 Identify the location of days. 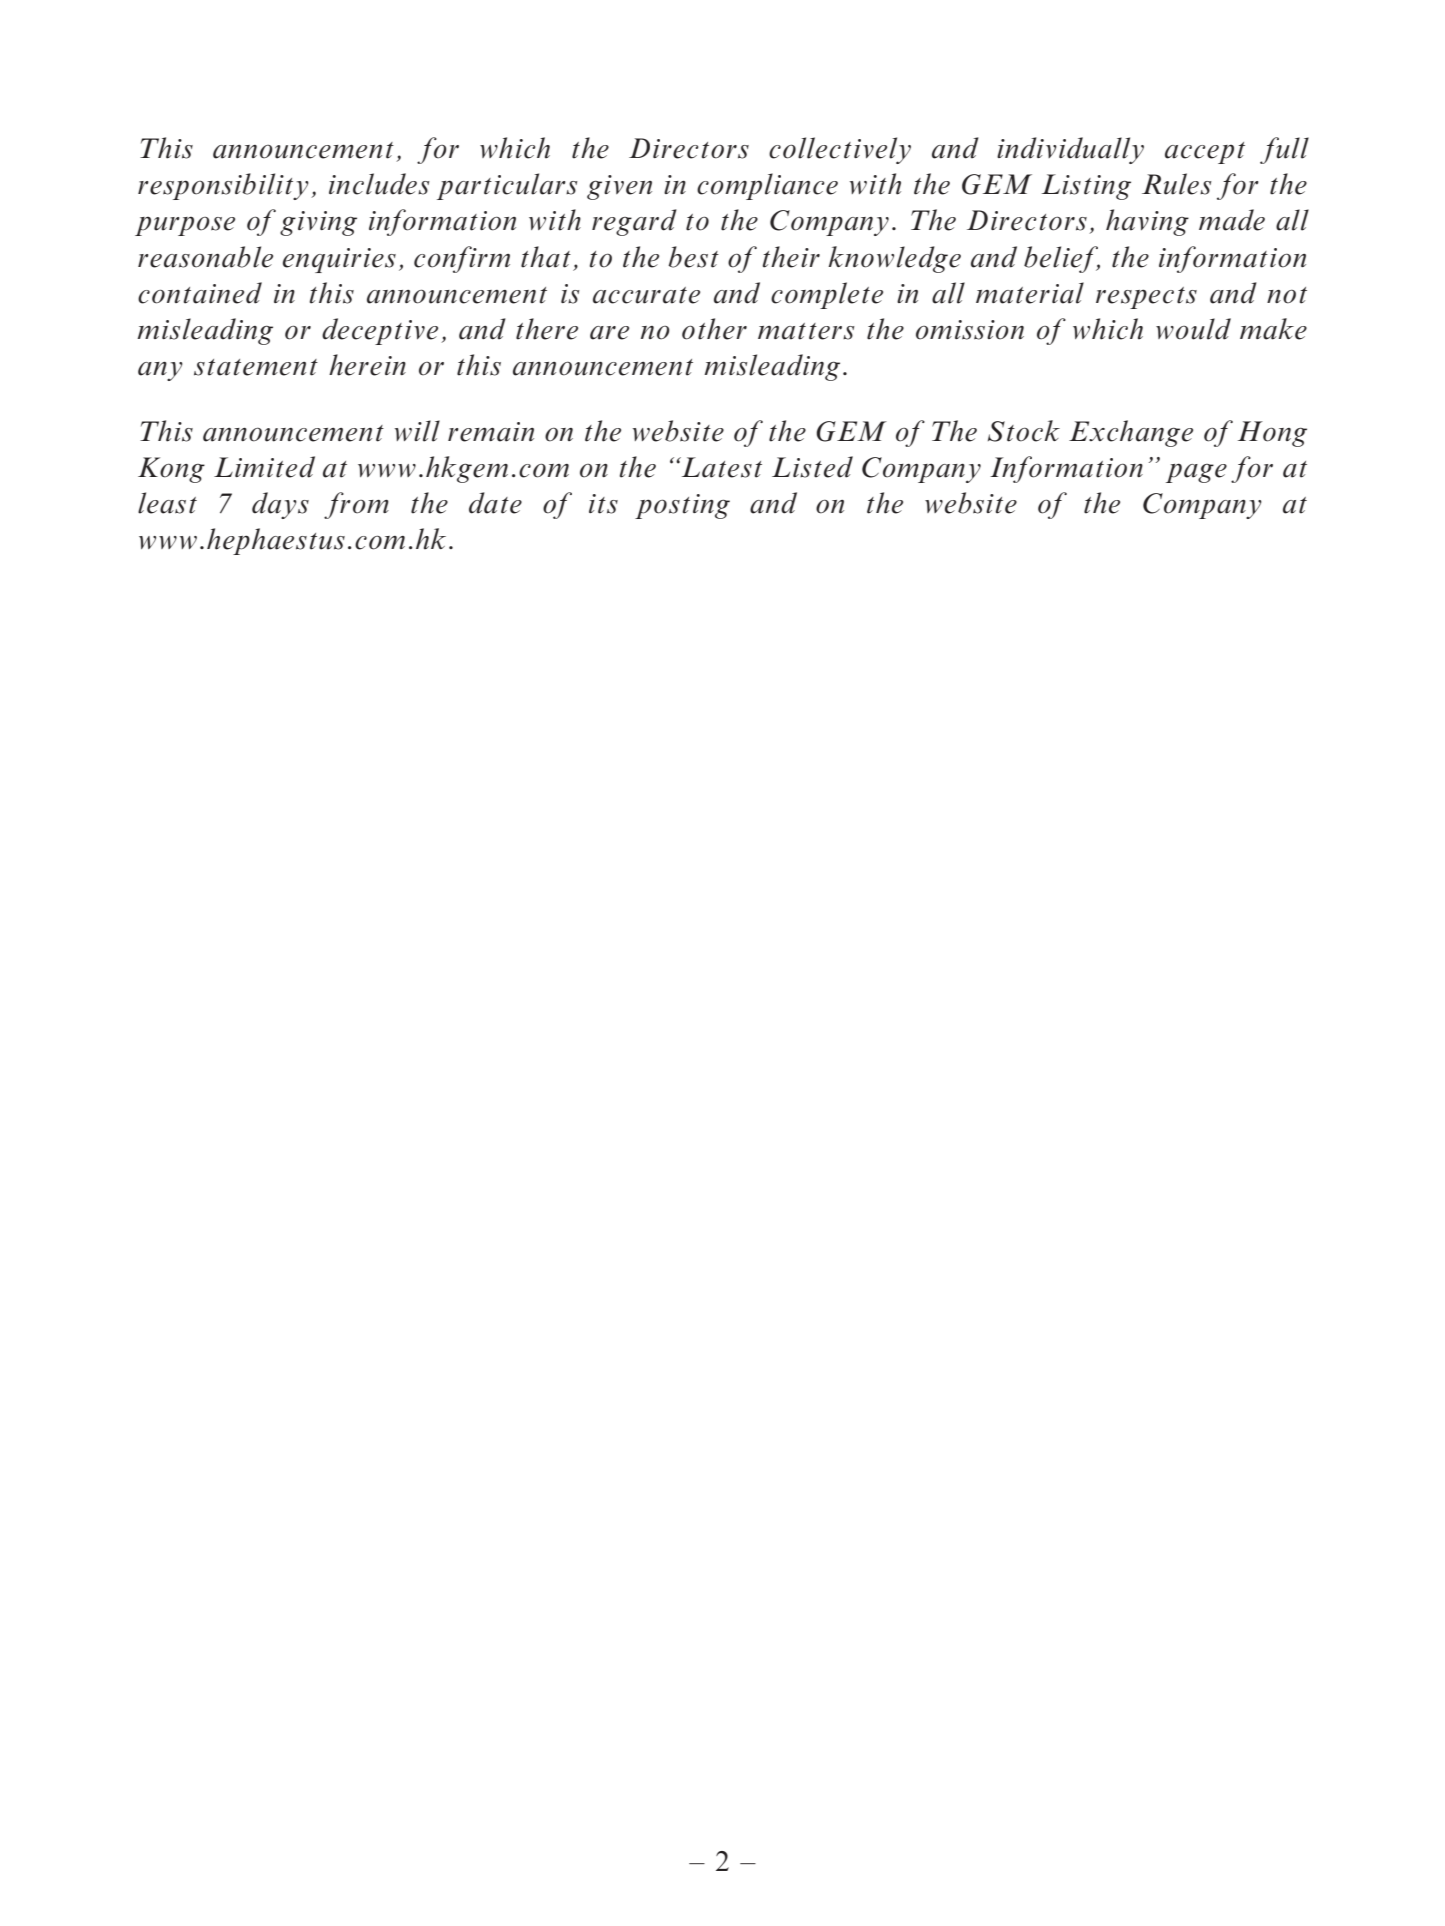
(280, 505).
